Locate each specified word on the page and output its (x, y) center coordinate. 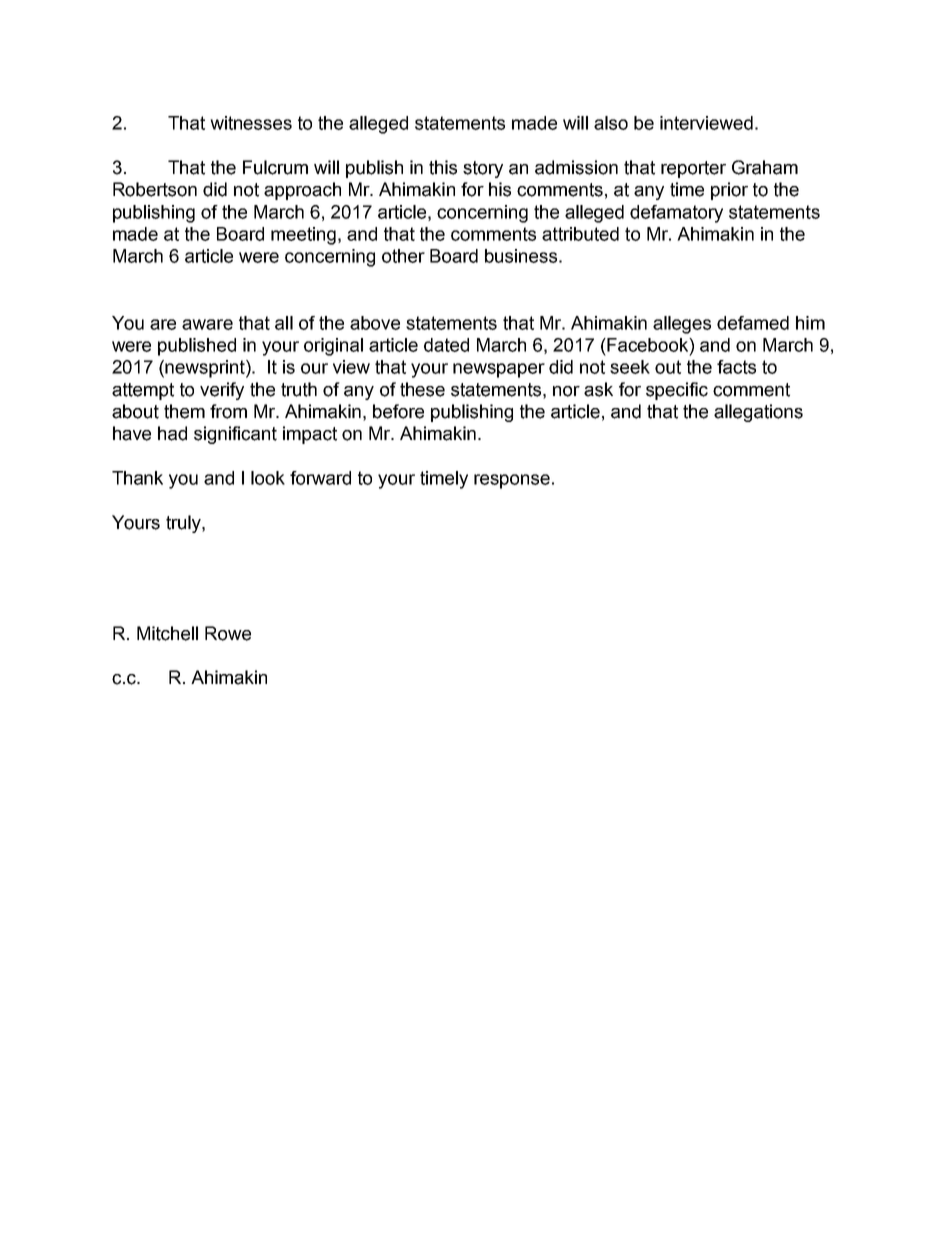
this (443, 167)
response (512, 481)
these (422, 389)
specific (677, 391)
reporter (693, 169)
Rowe (228, 633)
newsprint (206, 369)
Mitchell (167, 633)
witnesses (251, 123)
